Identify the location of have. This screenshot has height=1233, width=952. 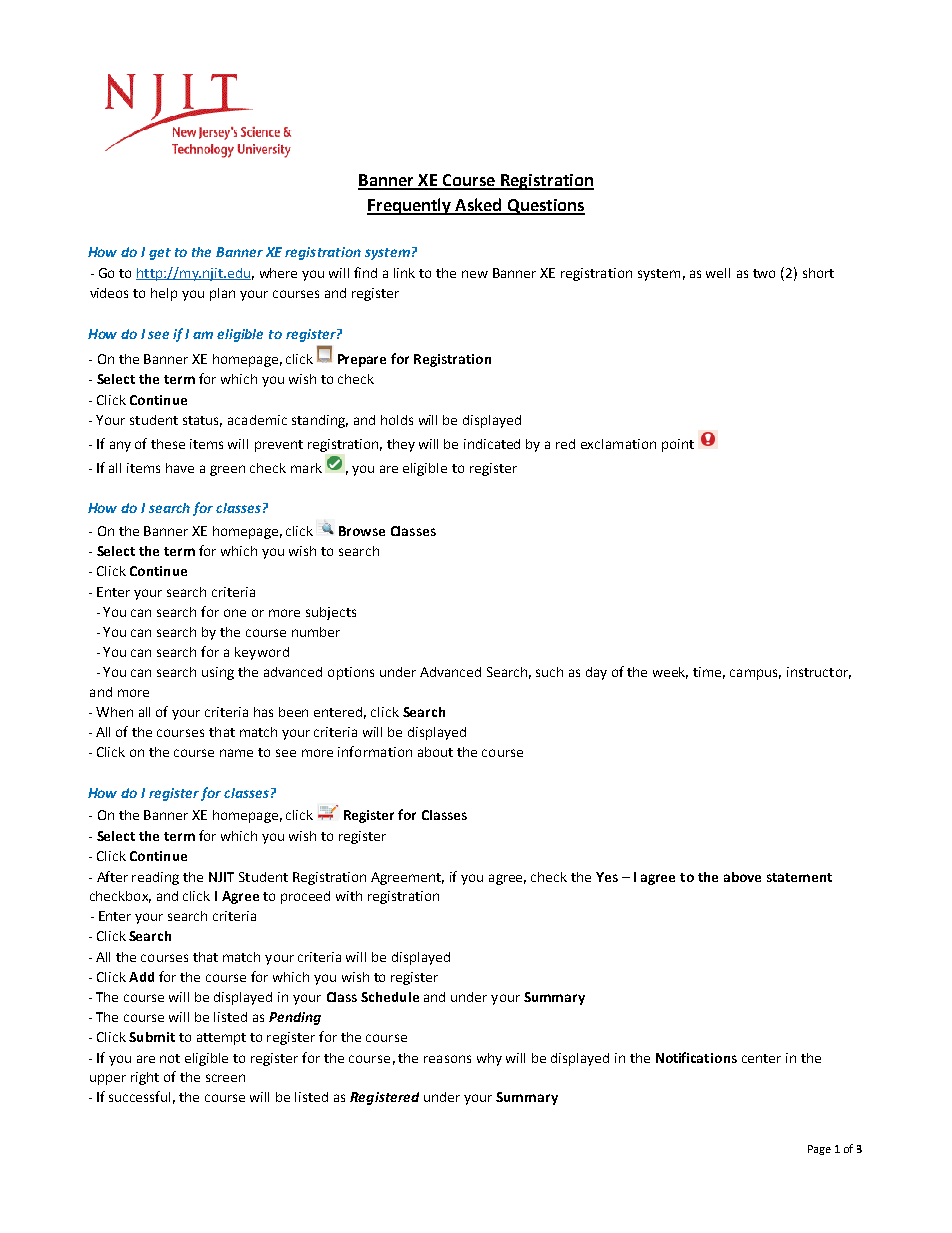
(180, 468).
